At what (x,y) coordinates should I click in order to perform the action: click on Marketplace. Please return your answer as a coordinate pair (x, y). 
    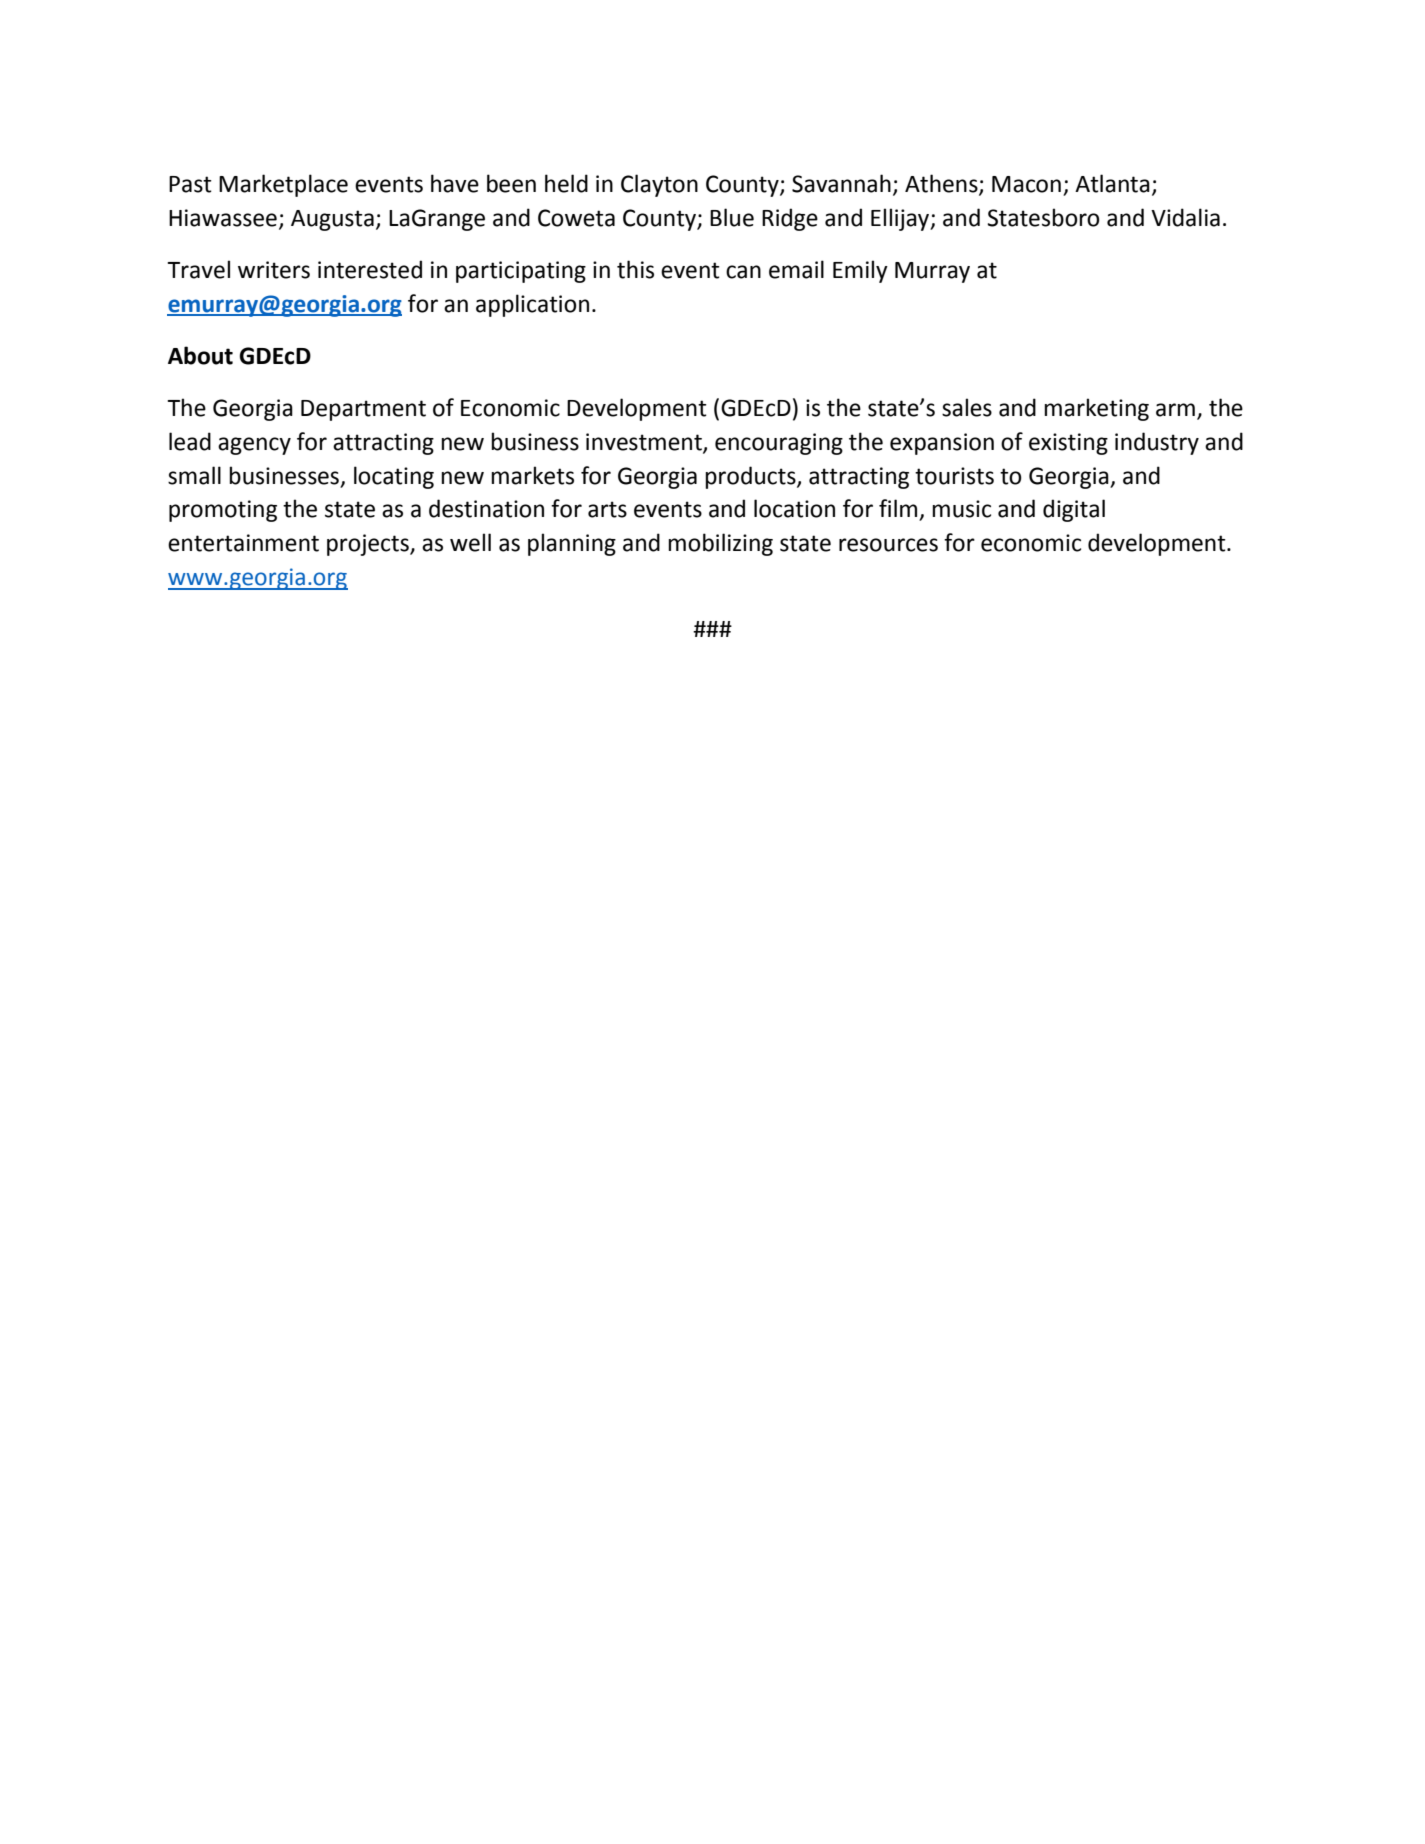
    Looking at the image, I should click on (283, 185).
